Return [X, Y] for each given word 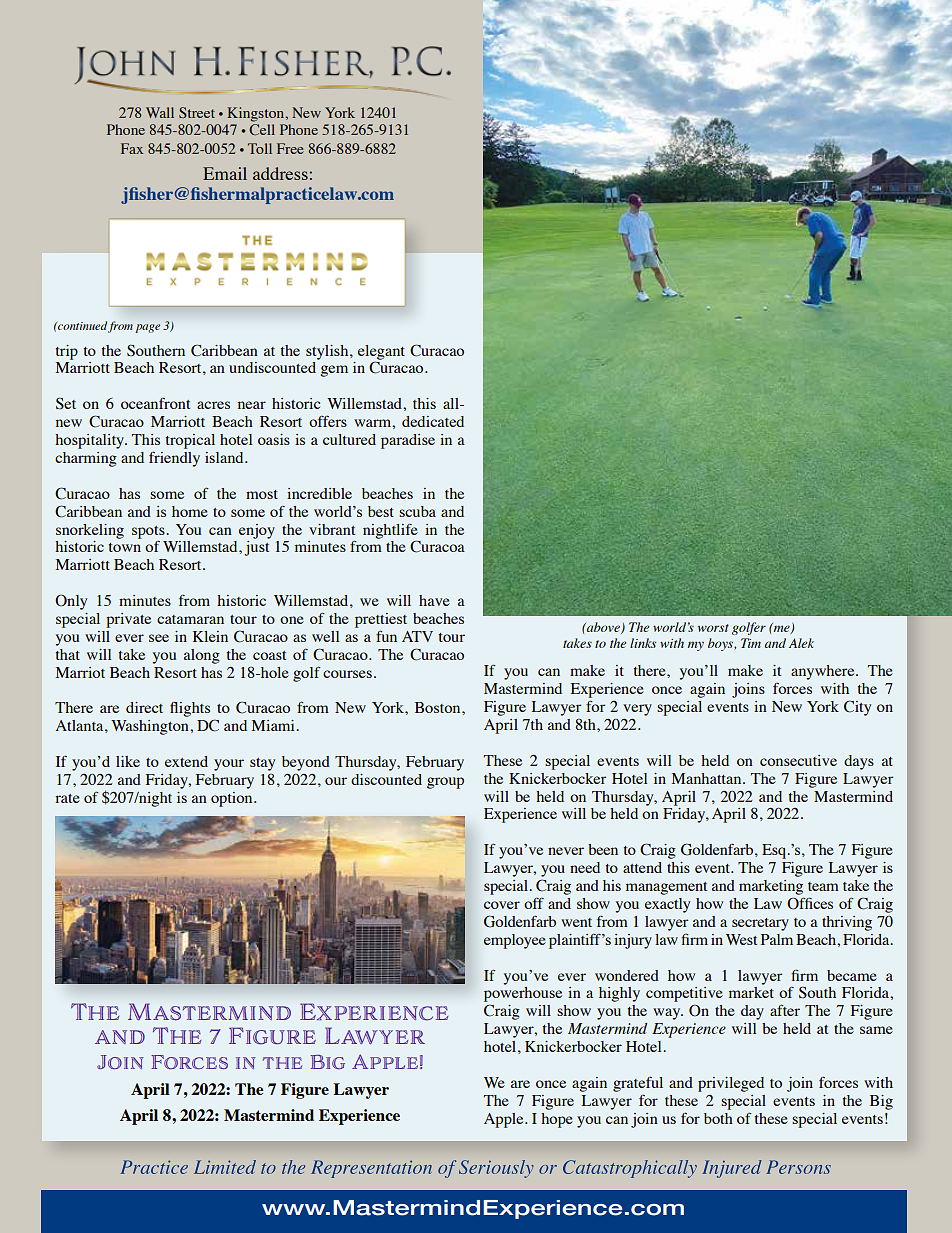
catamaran [190, 619]
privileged [731, 1084]
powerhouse [523, 994]
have [434, 600]
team [823, 886]
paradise [408, 441]
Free [290, 148]
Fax [132, 148]
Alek [801, 643]
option [233, 799]
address [280, 173]
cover [502, 905]
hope [557, 1120]
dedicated [433, 421]
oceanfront [155, 403]
